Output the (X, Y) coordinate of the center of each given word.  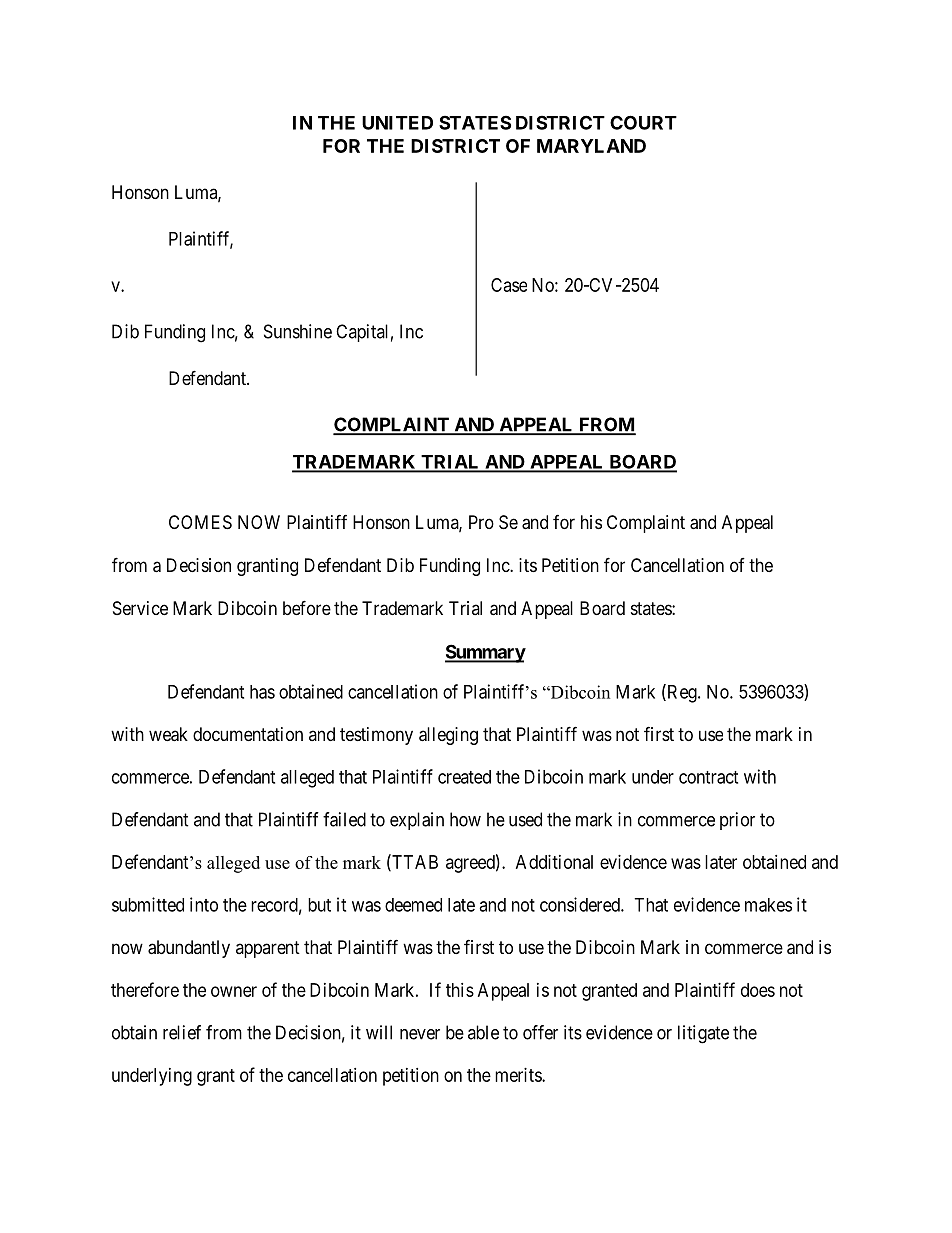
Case (509, 285)
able (483, 1032)
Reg (682, 693)
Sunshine (298, 331)
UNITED (397, 123)
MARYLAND (591, 146)
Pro (481, 522)
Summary (485, 653)
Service (140, 608)
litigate (703, 1034)
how (465, 819)
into (204, 904)
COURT (643, 122)
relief (182, 1032)
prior (737, 821)
